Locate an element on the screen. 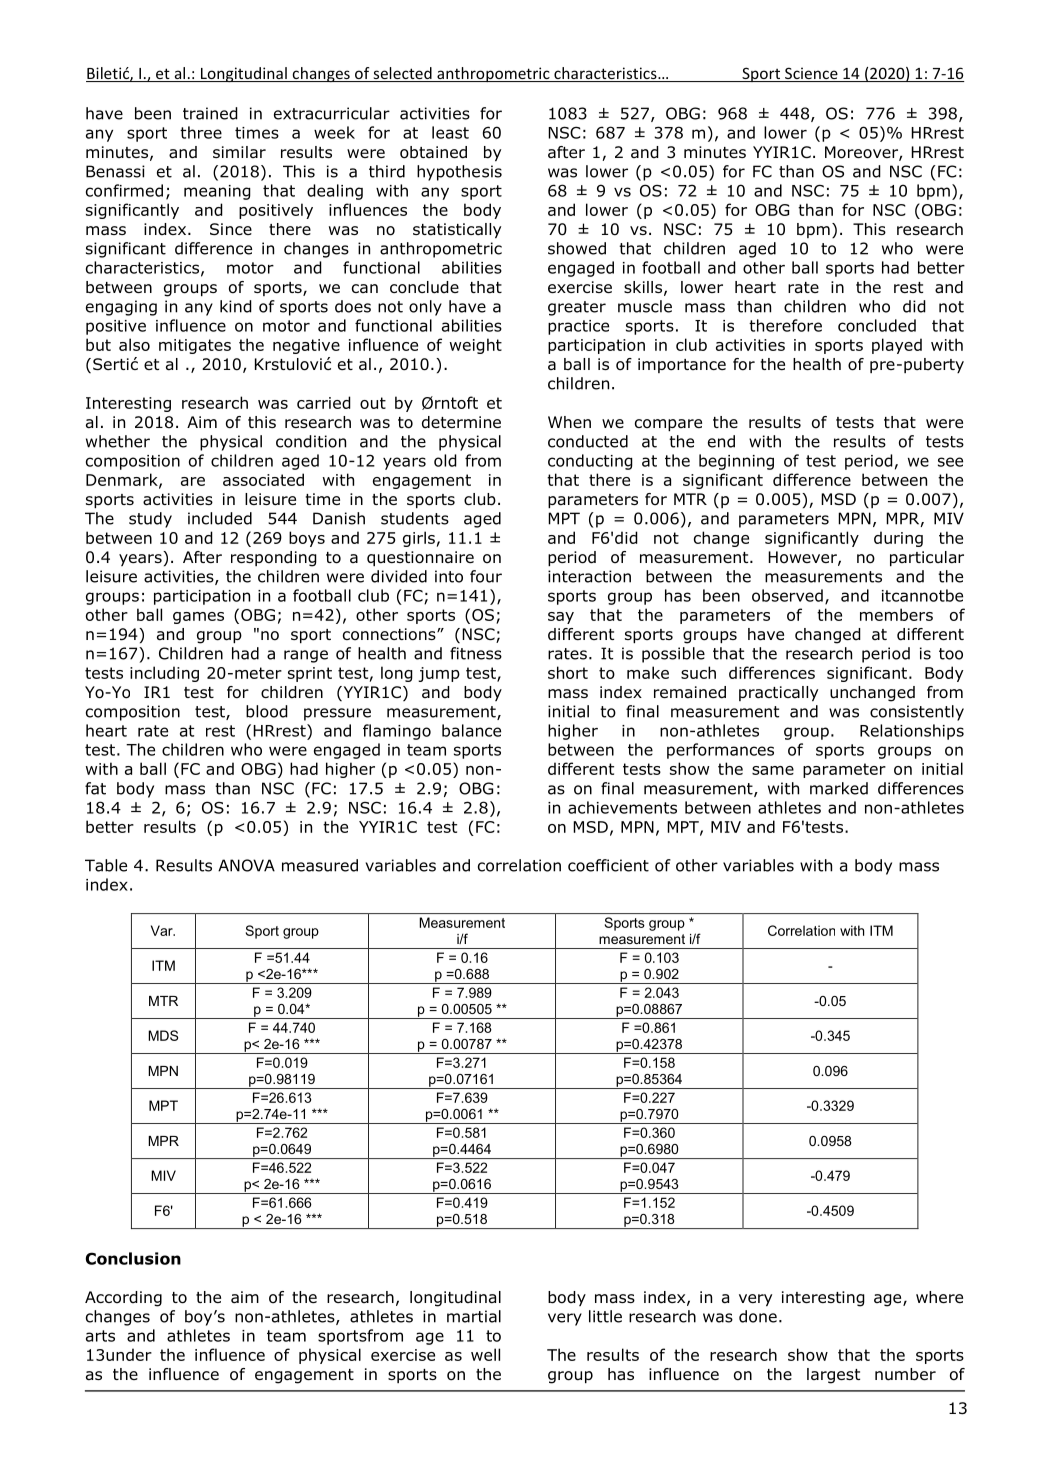  coefficient is located at coordinates (608, 865).
